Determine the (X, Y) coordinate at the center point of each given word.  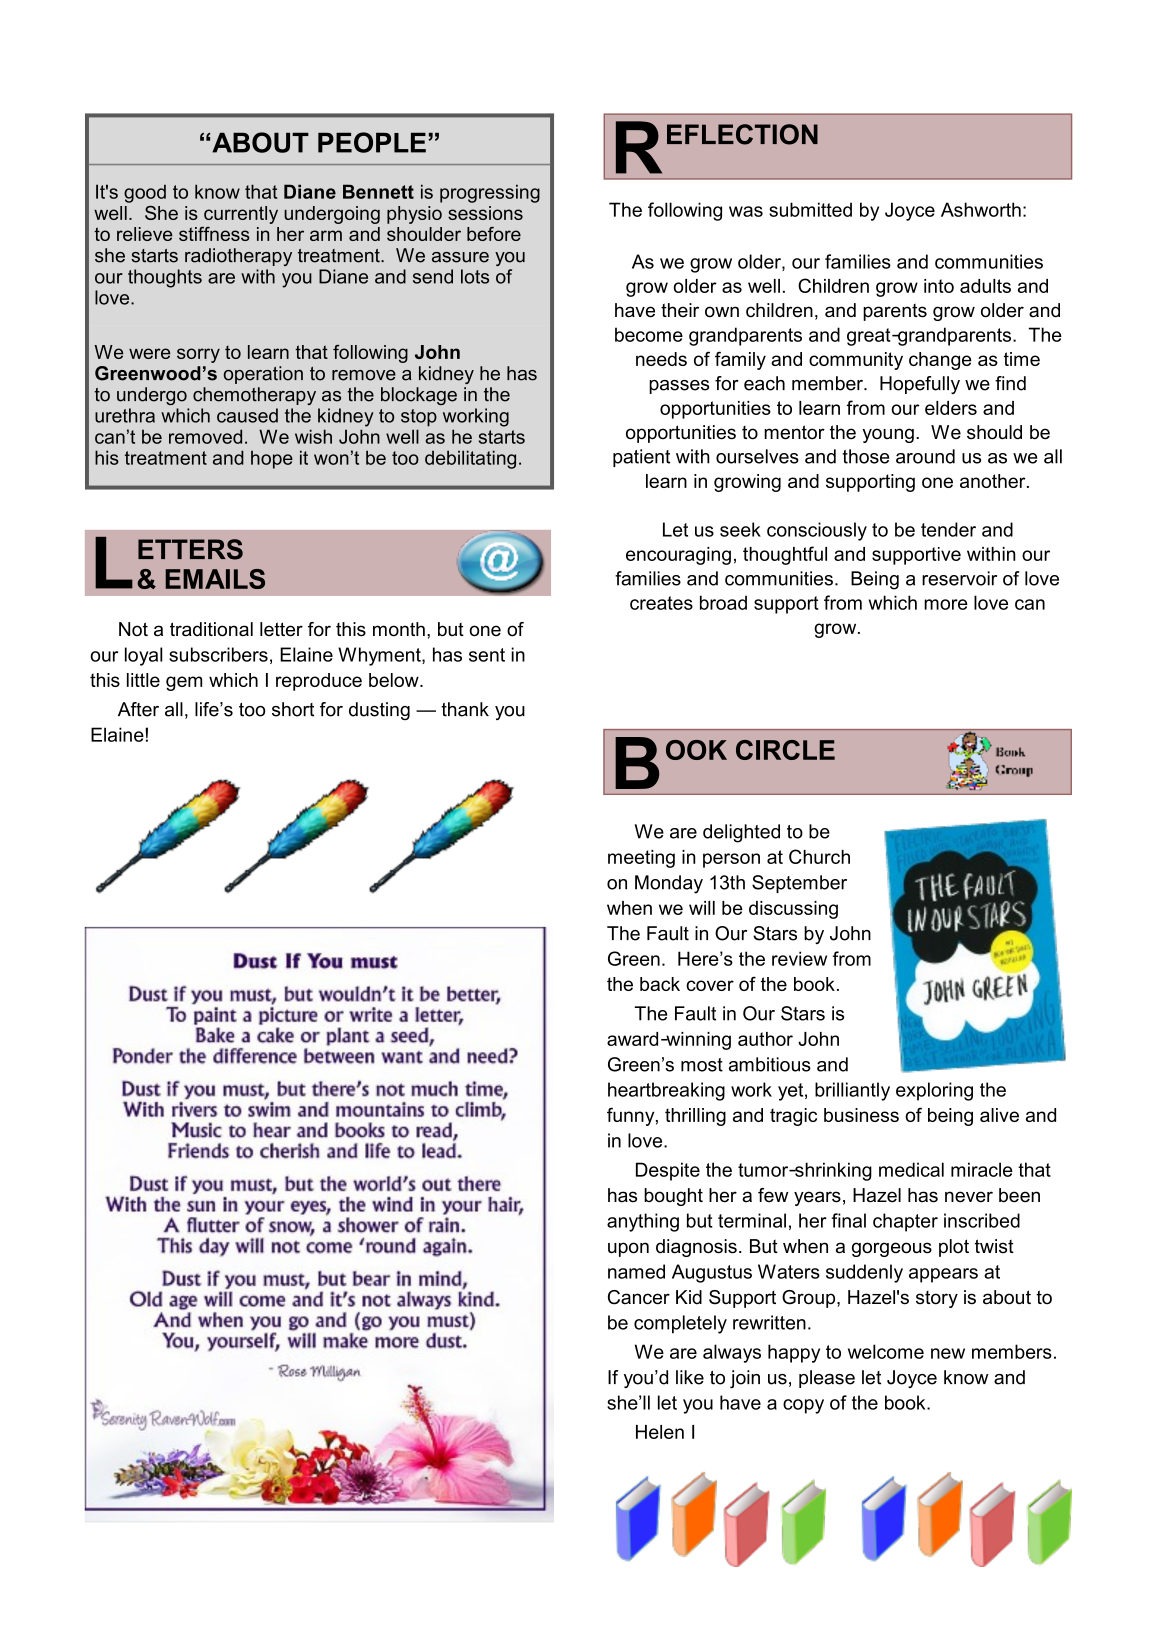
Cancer (639, 1297)
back (660, 984)
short (293, 709)
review (799, 958)
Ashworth (981, 209)
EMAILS (215, 579)
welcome (886, 1351)
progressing (490, 193)
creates (661, 603)
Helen (660, 1432)
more (946, 604)
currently (241, 215)
